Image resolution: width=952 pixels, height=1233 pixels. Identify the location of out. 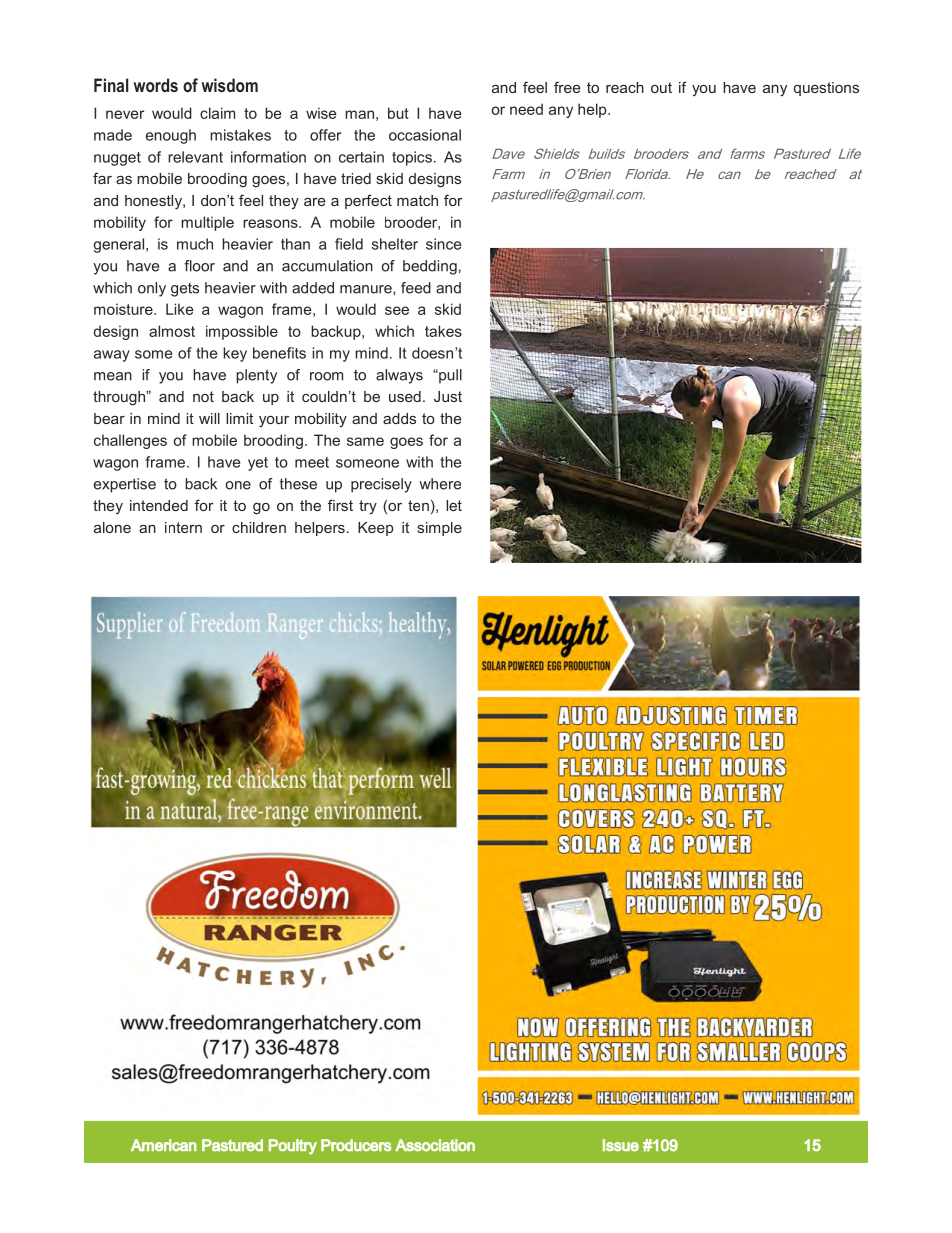
(661, 87).
